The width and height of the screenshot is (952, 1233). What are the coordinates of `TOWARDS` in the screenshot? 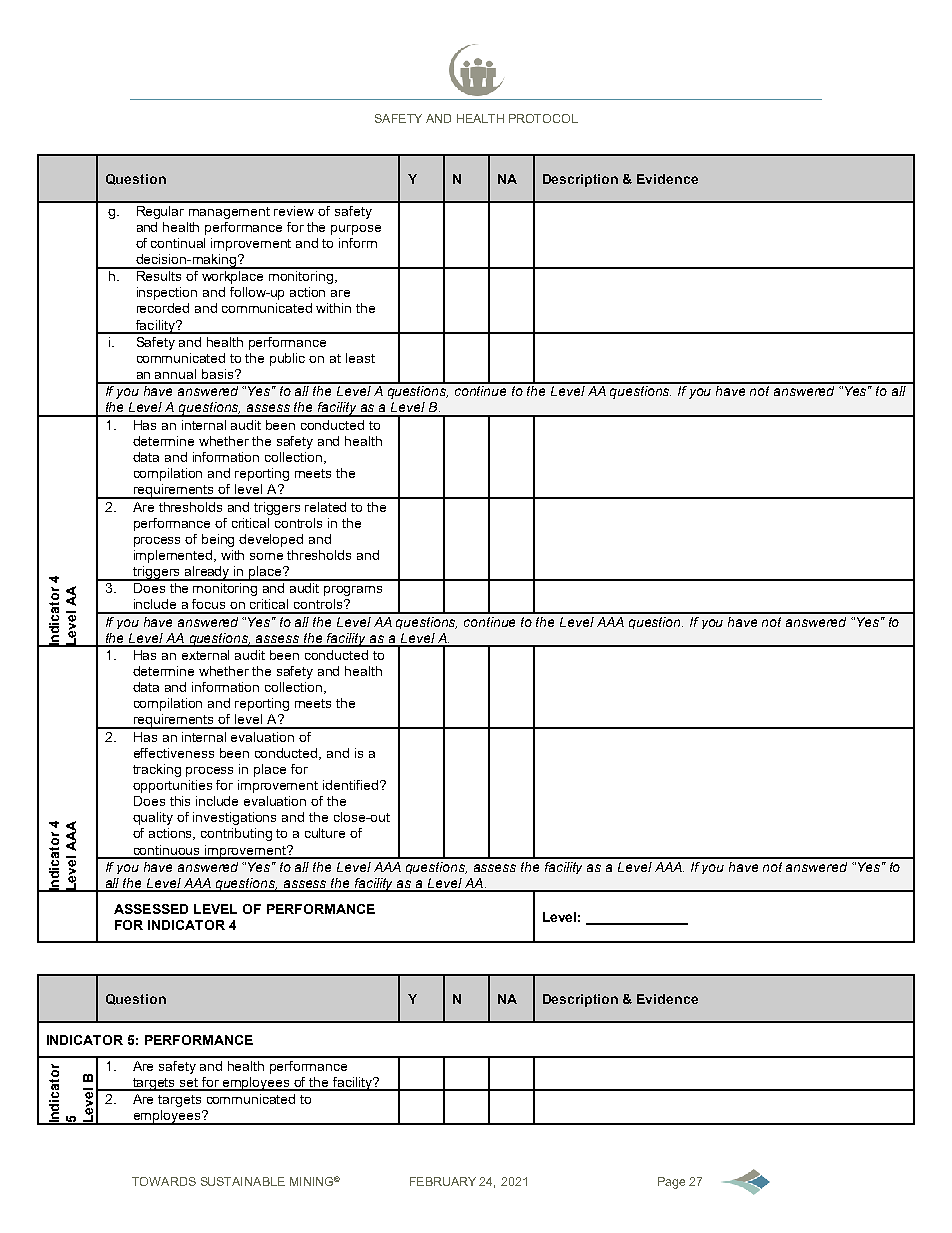 It's located at (164, 1181).
